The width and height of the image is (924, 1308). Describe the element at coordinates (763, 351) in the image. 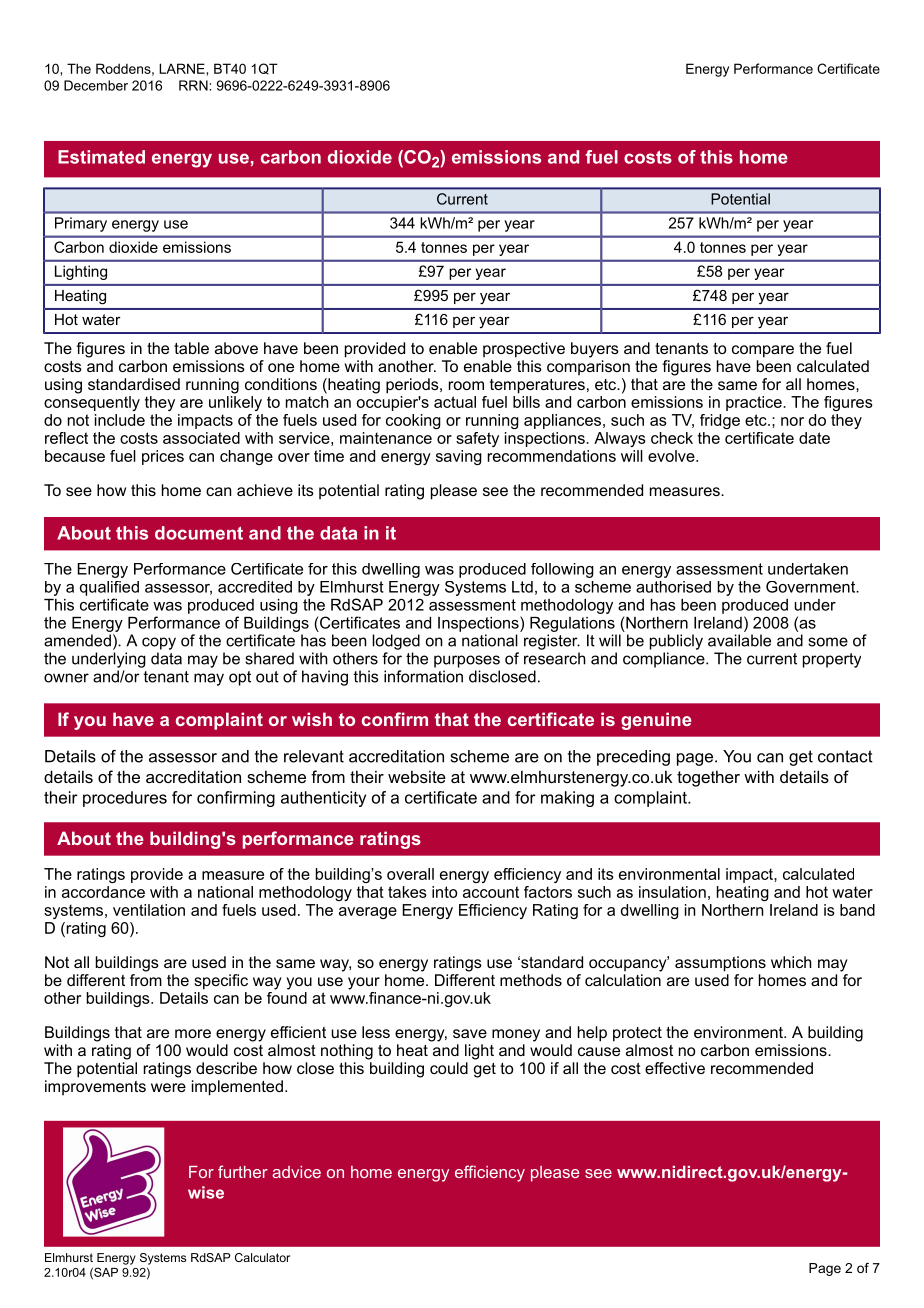

I see `compare` at that location.
